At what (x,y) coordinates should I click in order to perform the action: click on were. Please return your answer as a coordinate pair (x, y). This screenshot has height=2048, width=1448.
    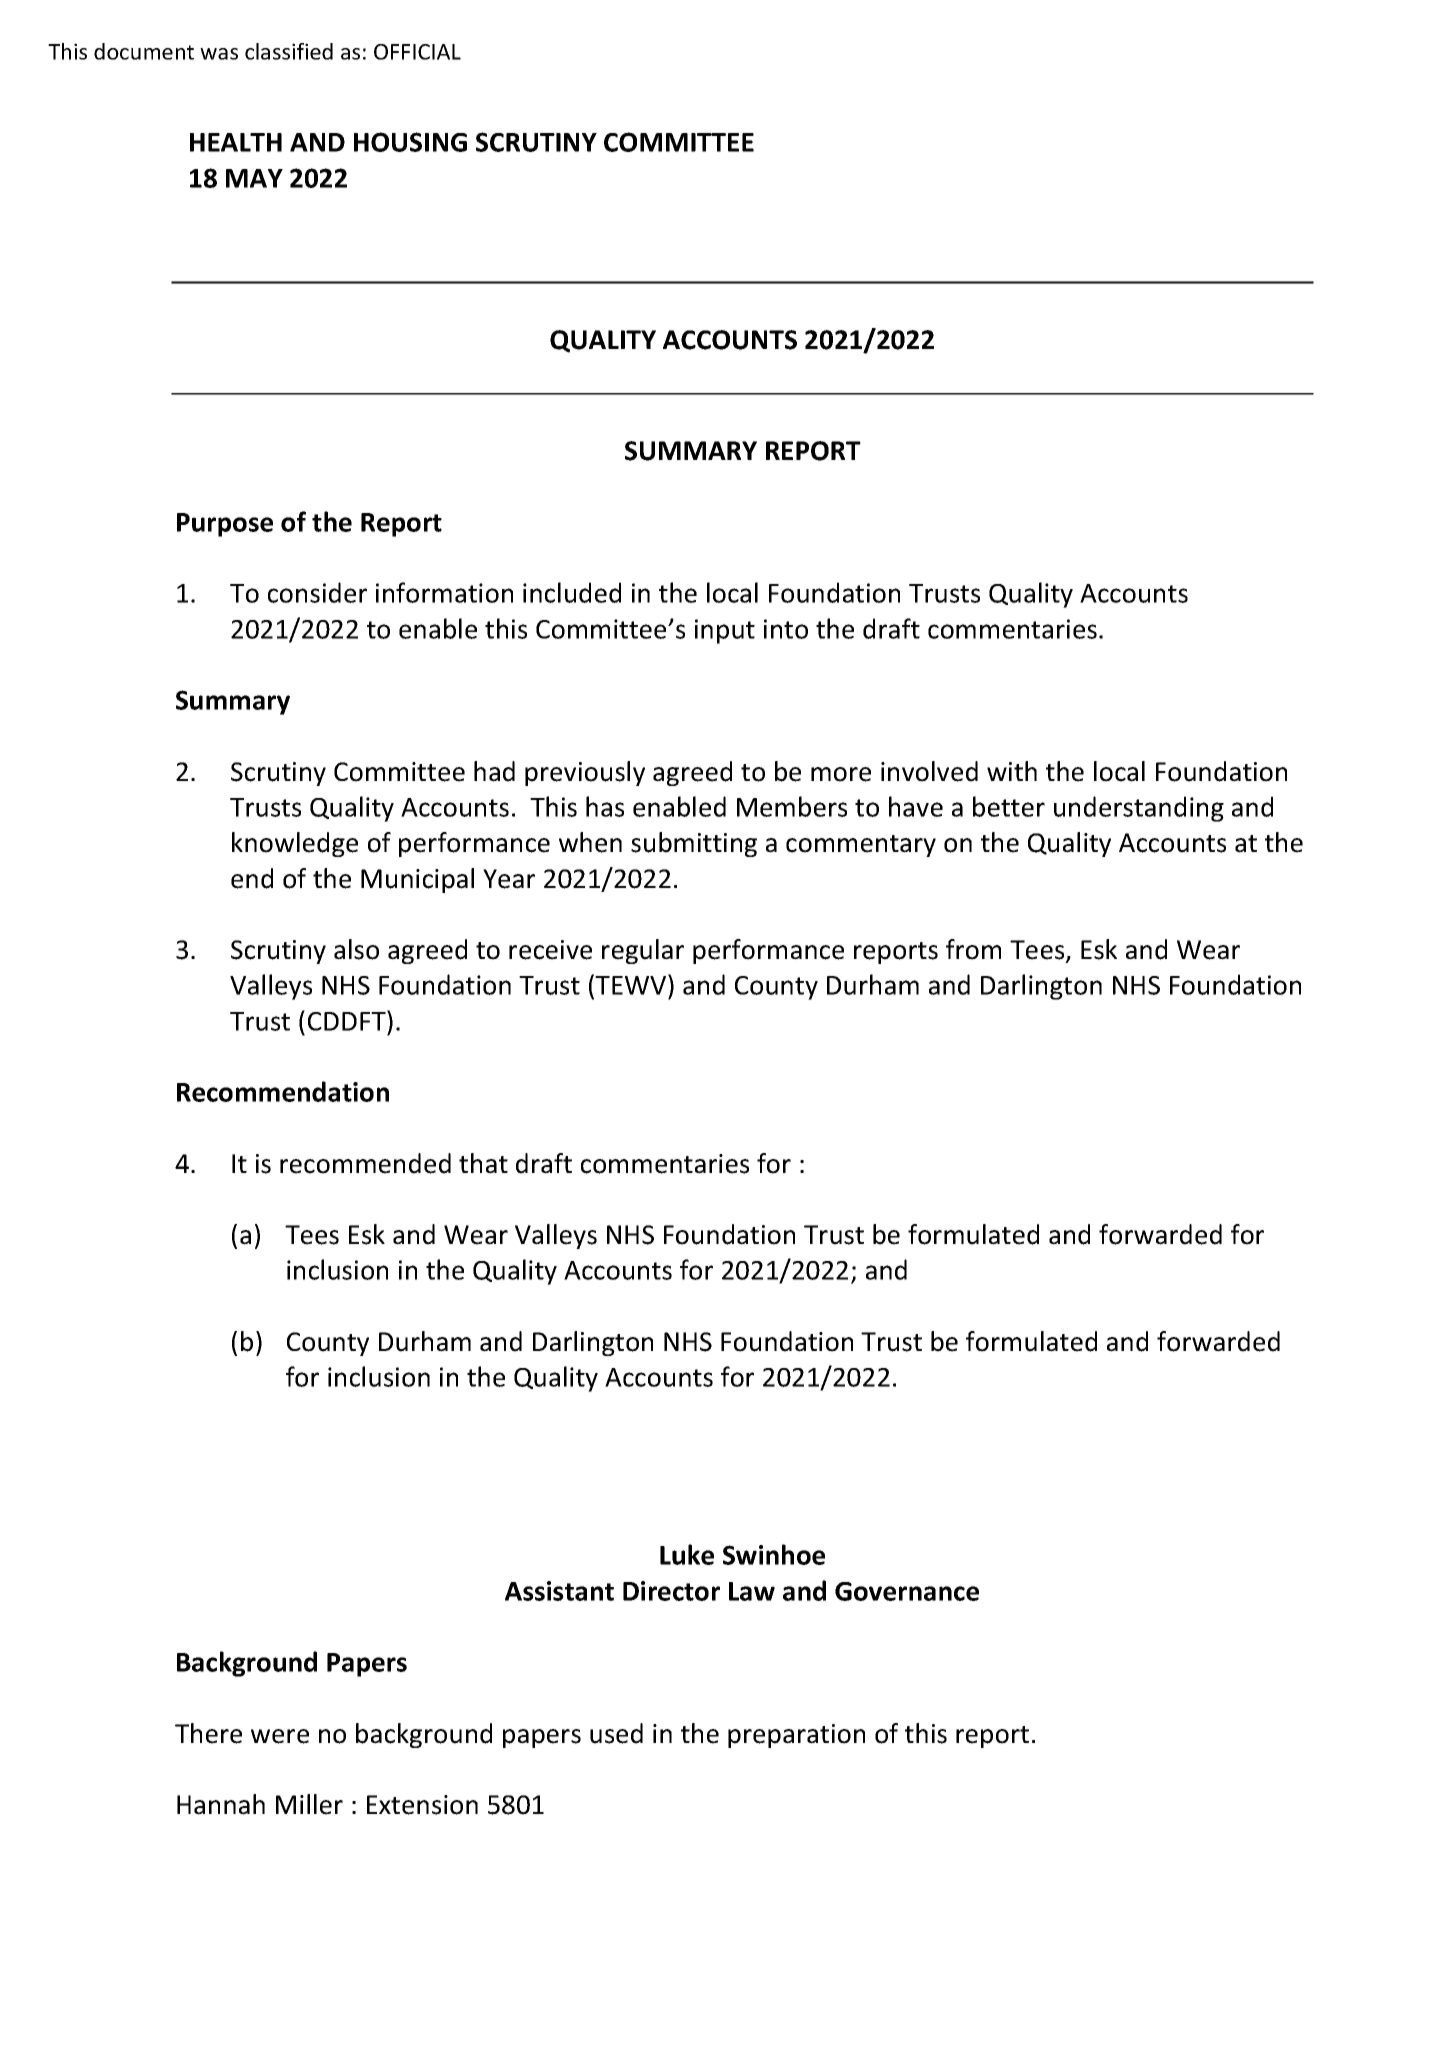
    Looking at the image, I should click on (280, 1736).
